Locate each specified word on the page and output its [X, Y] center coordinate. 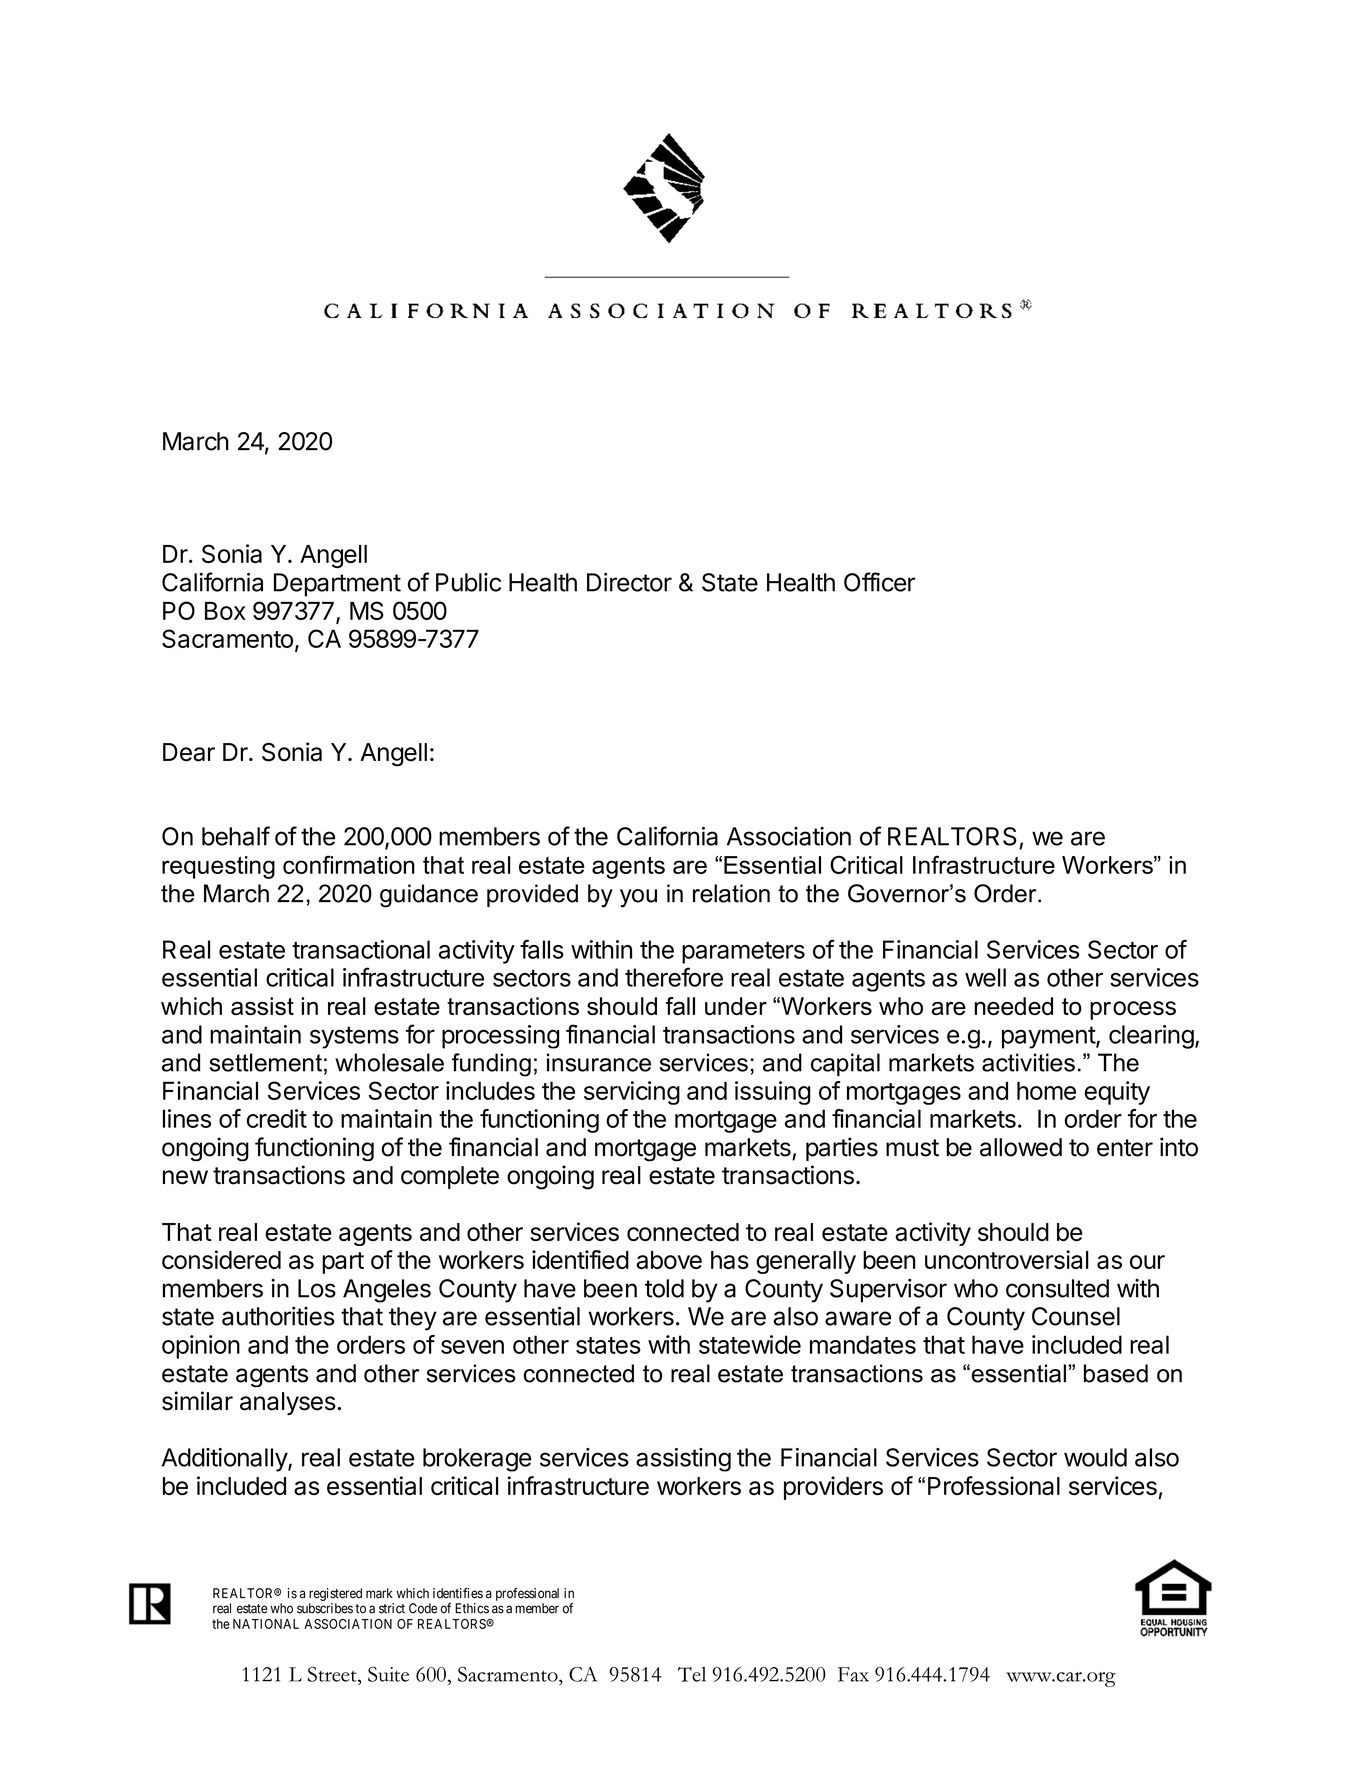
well [985, 977]
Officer [879, 582]
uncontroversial [1007, 1259]
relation [731, 893]
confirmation [349, 865]
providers [833, 1488]
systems [354, 1037]
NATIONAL [266, 1624]
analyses [288, 1403]
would [1095, 1457]
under [736, 1006]
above [669, 1260]
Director [629, 582]
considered [221, 1259]
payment [1049, 1037]
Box [225, 611]
